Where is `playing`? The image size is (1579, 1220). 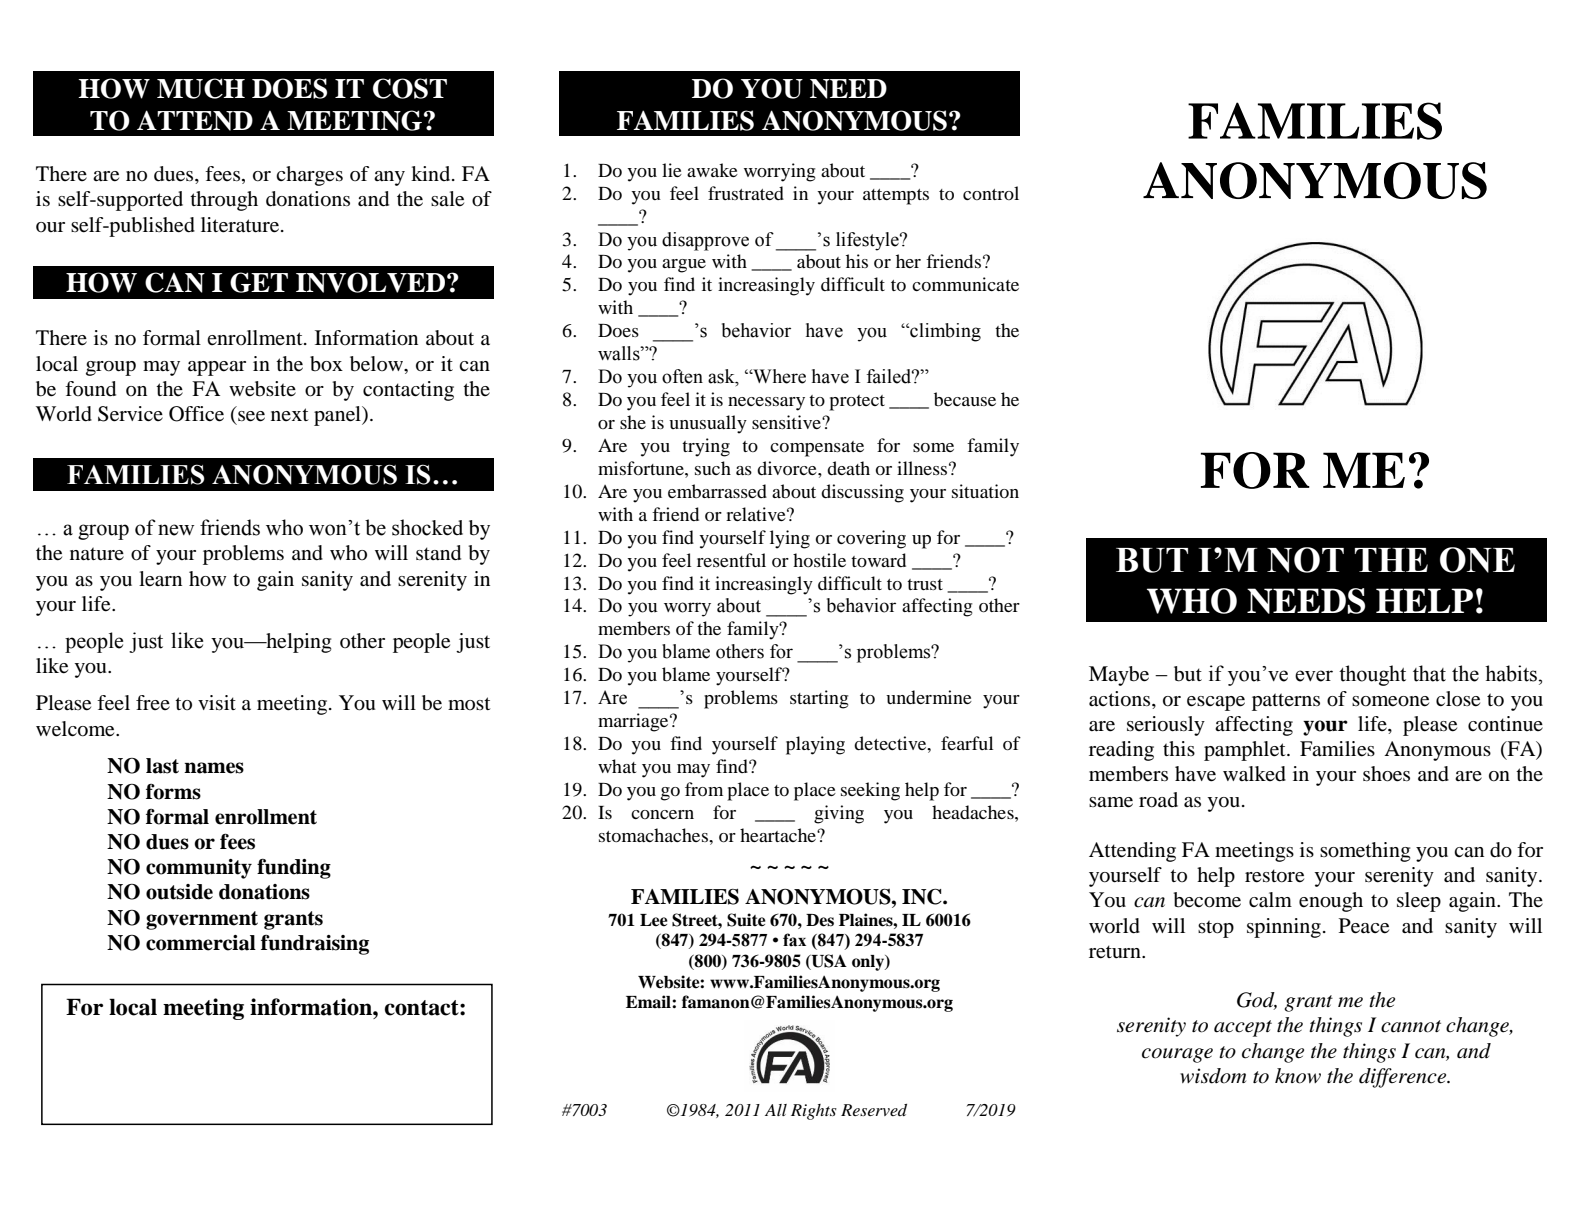
playing is located at coordinates (815, 745).
